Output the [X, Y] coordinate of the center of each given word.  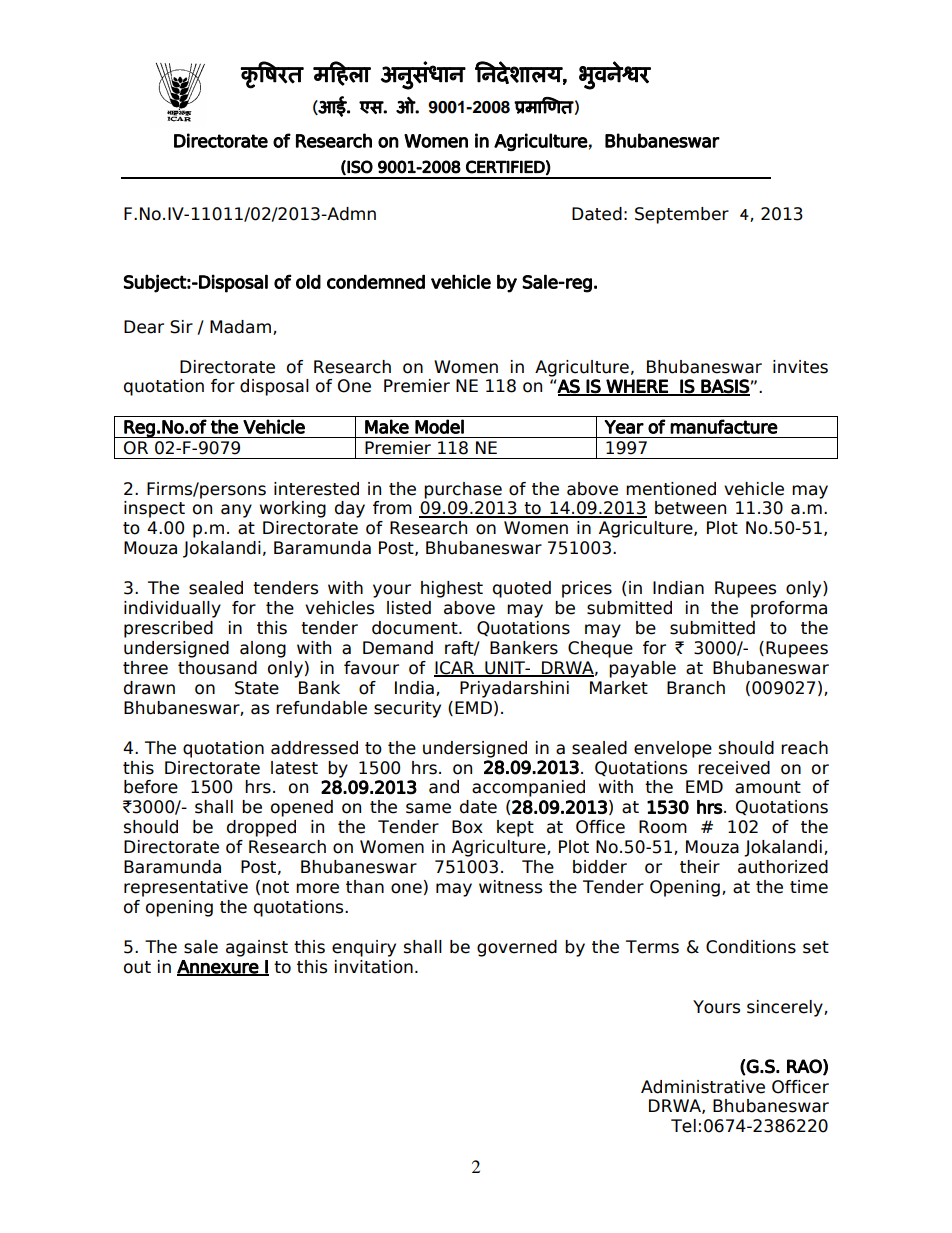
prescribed [168, 629]
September [682, 215]
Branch [696, 688]
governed [517, 948]
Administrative [703, 1087]
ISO [360, 167]
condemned [376, 281]
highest [452, 589]
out [137, 967]
